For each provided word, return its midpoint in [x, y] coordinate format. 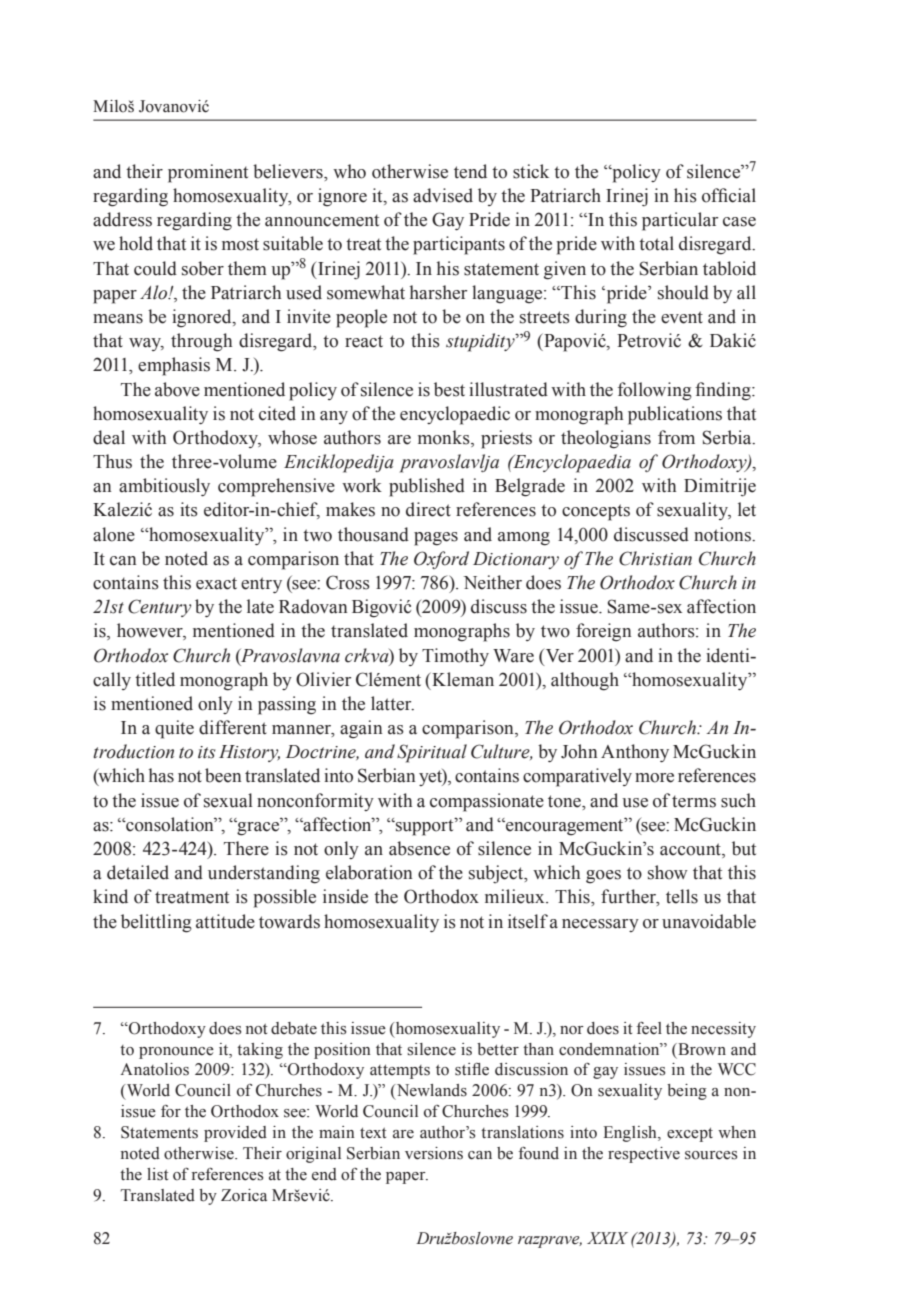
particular [680, 221]
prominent [208, 173]
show [668, 872]
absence [419, 848]
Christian [655, 558]
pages [436, 539]
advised [443, 195]
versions [434, 1153]
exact [216, 583]
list [157, 1174]
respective [644, 1155]
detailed [138, 872]
